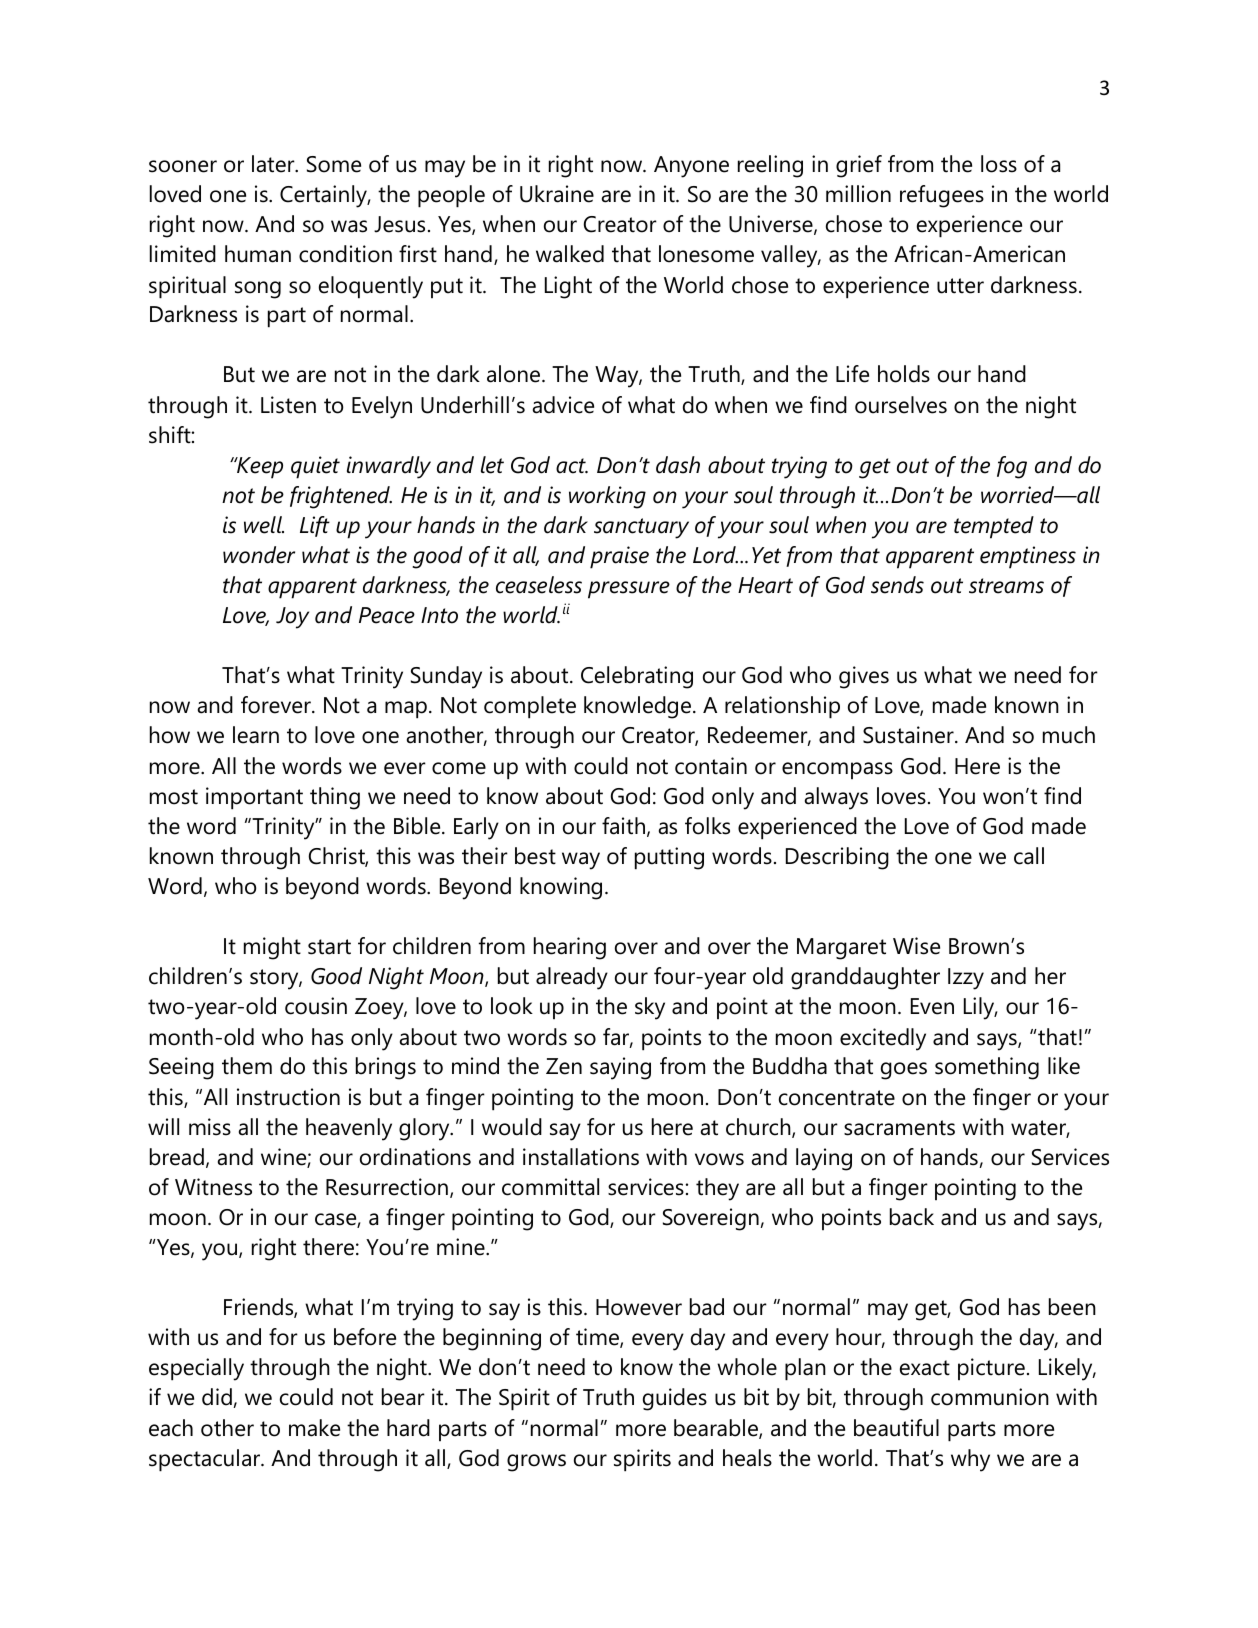  Describe the element at coordinates (274, 164) in the screenshot. I see `later` at that location.
